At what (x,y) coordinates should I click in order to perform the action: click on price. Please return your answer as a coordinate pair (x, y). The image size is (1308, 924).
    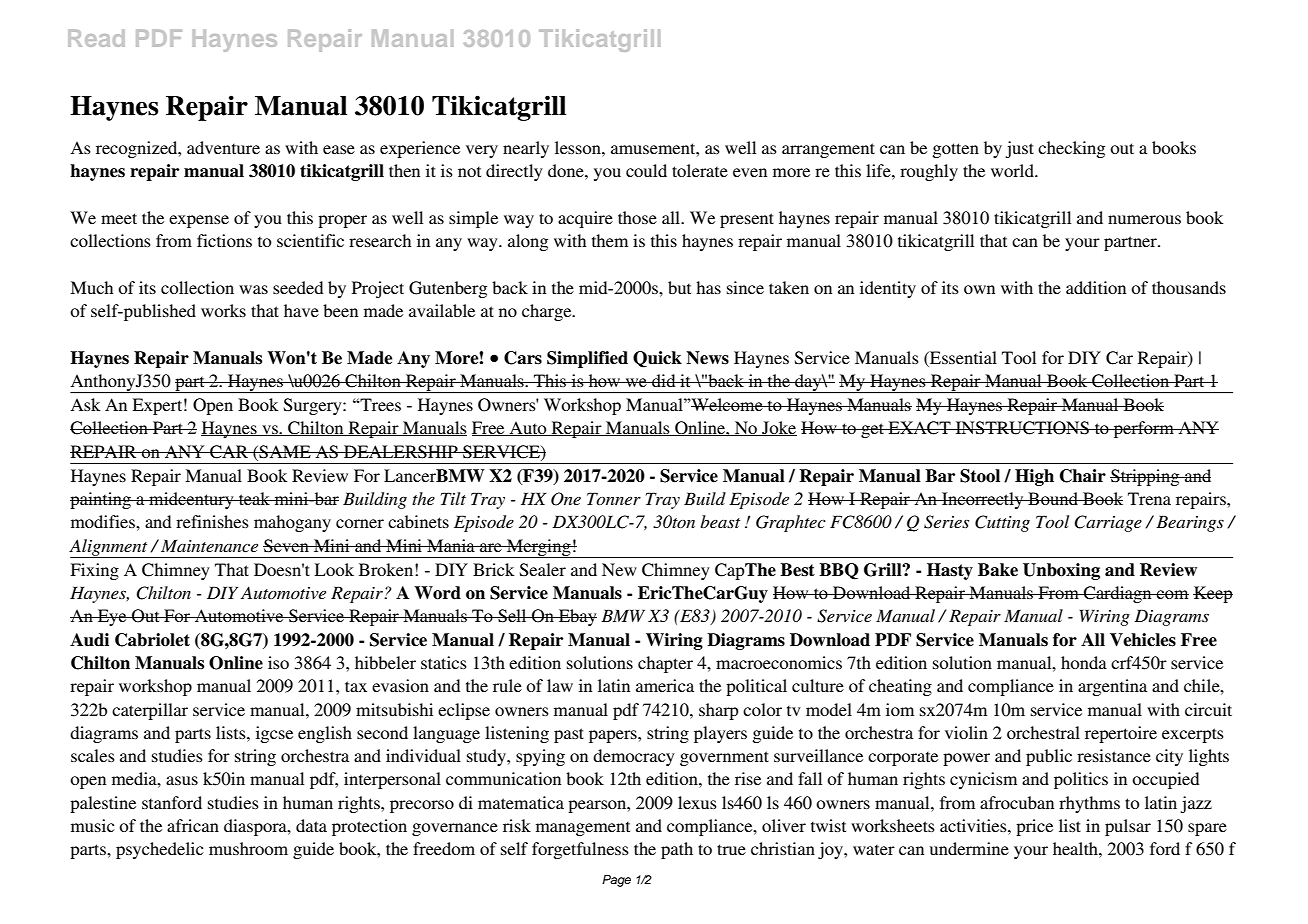
    Looking at the image, I should click on (1034, 827).
